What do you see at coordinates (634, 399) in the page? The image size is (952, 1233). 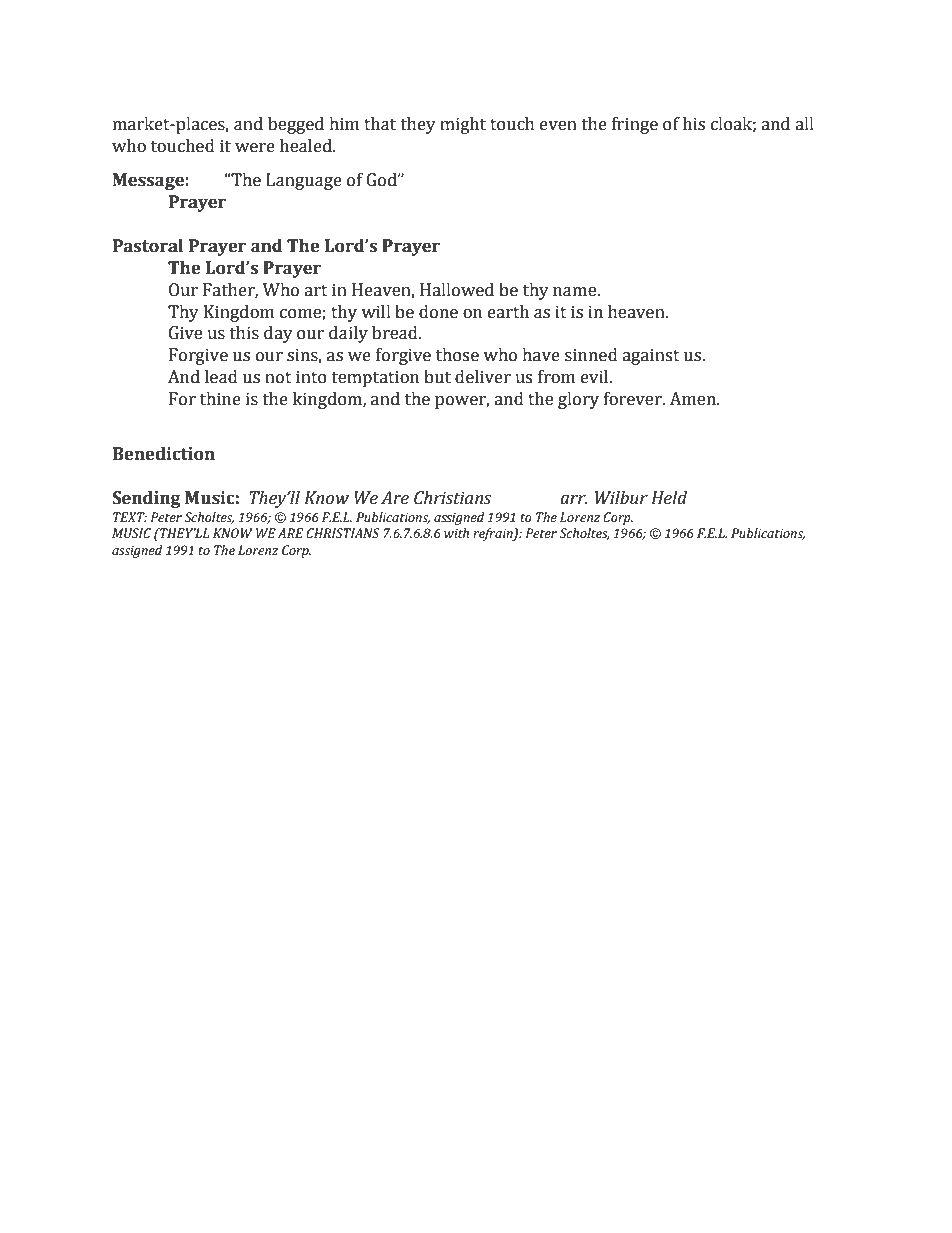 I see `forever` at bounding box center [634, 399].
